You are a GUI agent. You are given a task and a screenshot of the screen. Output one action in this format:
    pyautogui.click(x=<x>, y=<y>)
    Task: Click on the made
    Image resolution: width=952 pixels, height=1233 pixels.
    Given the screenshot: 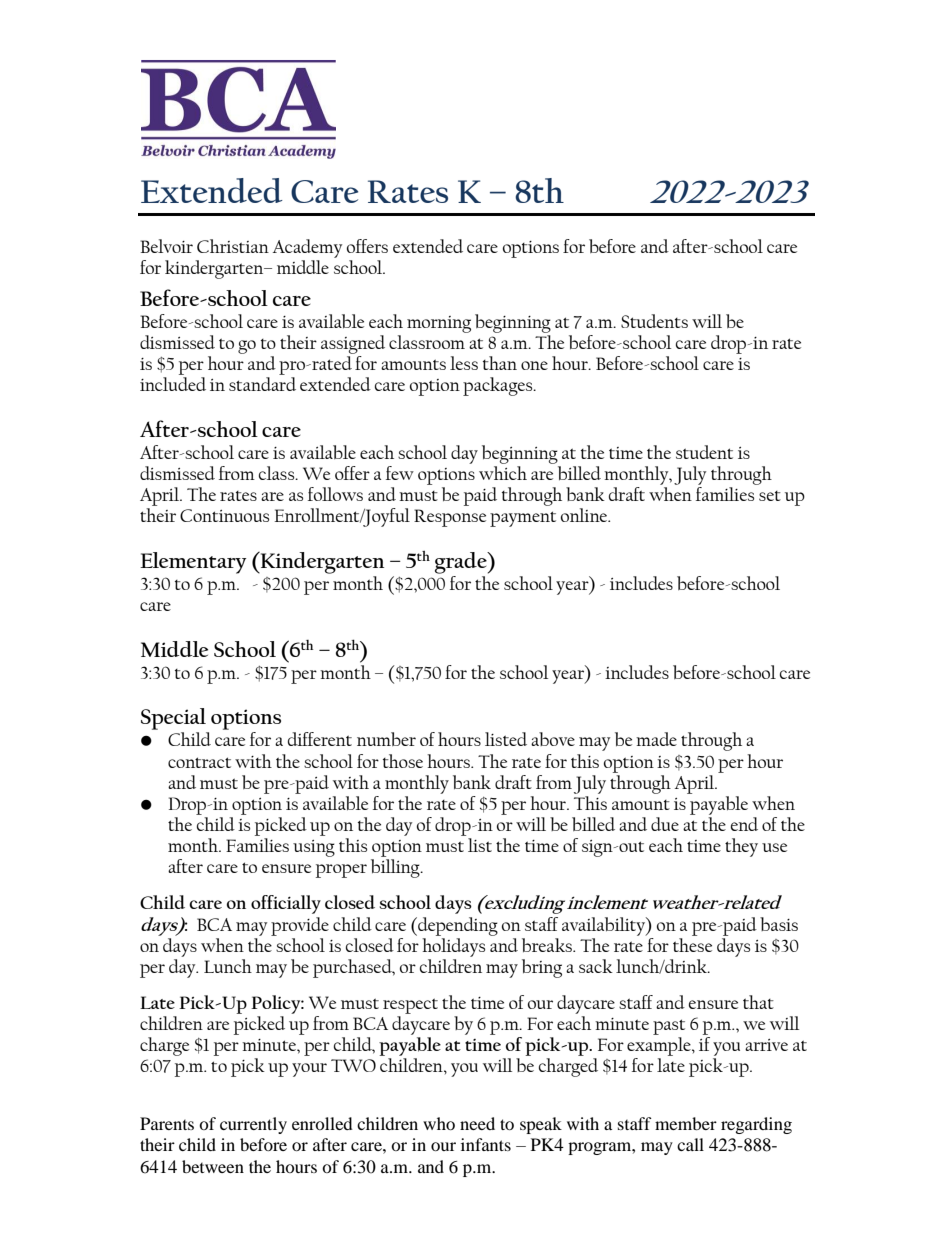 What is the action you would take?
    pyautogui.click(x=656, y=739)
